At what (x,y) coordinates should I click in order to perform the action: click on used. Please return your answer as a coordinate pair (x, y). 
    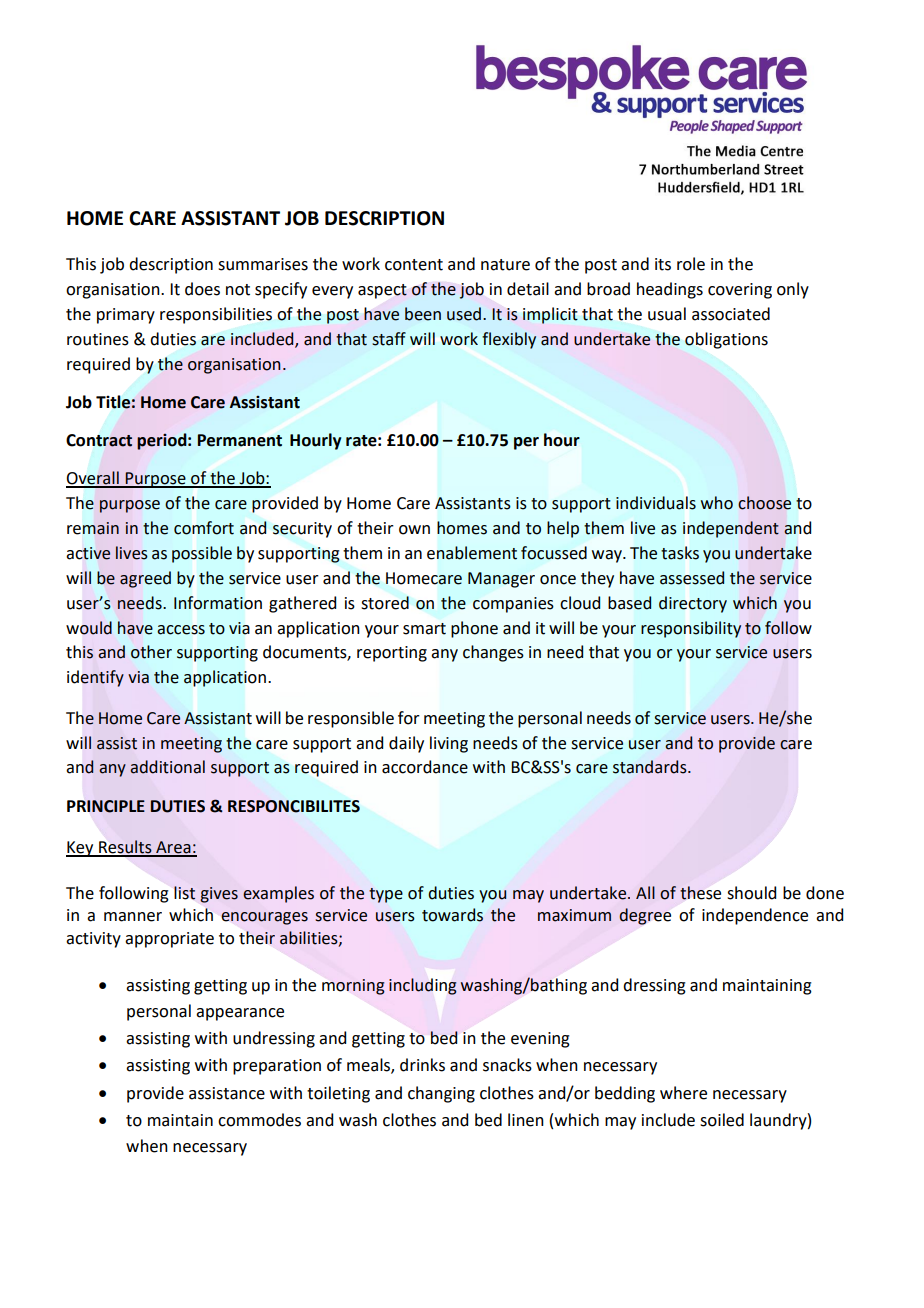
    Looking at the image, I should click on (465, 314).
